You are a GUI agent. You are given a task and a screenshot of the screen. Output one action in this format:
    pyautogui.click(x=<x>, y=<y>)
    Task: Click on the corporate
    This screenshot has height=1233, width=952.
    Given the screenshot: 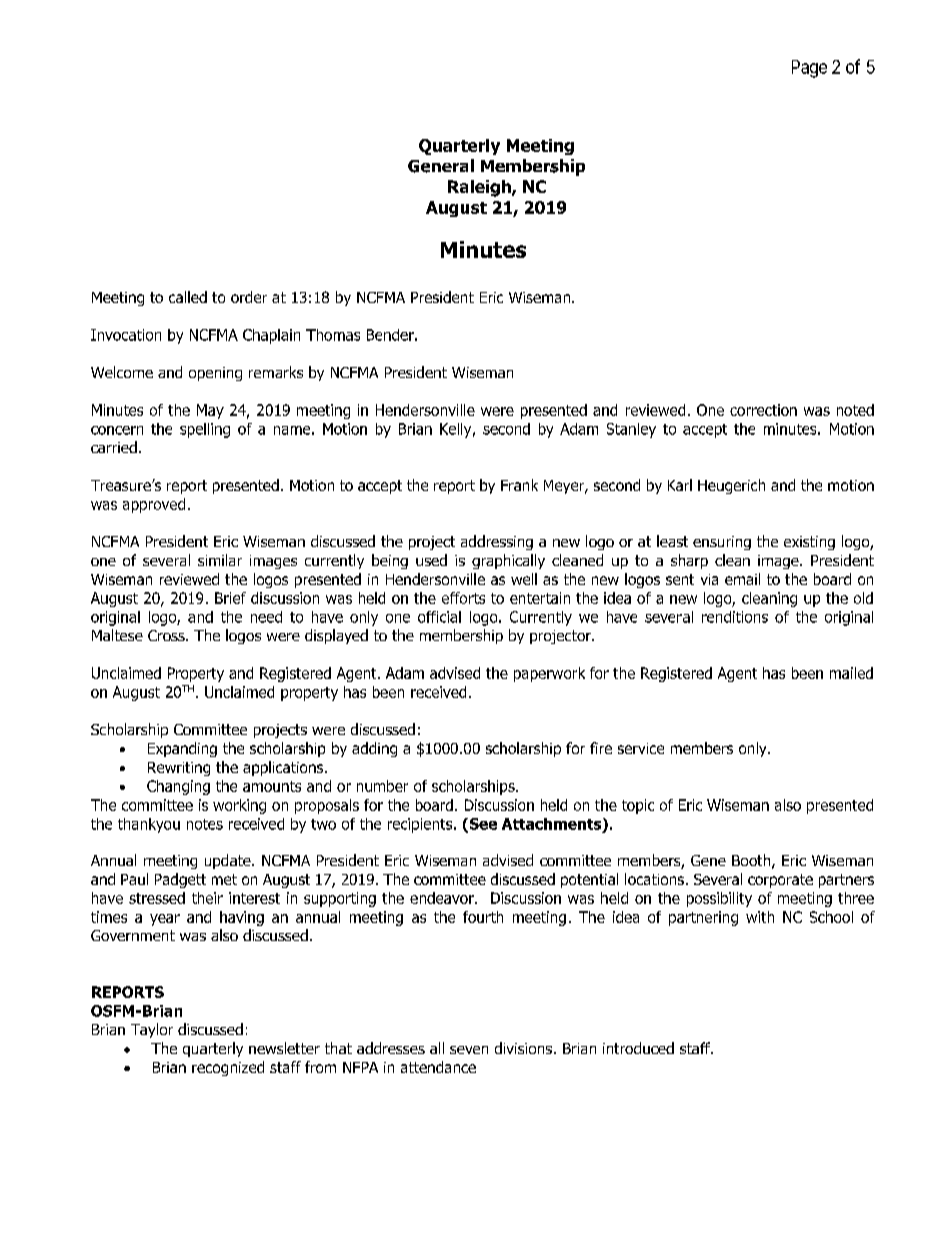 What is the action you would take?
    pyautogui.click(x=780, y=881)
